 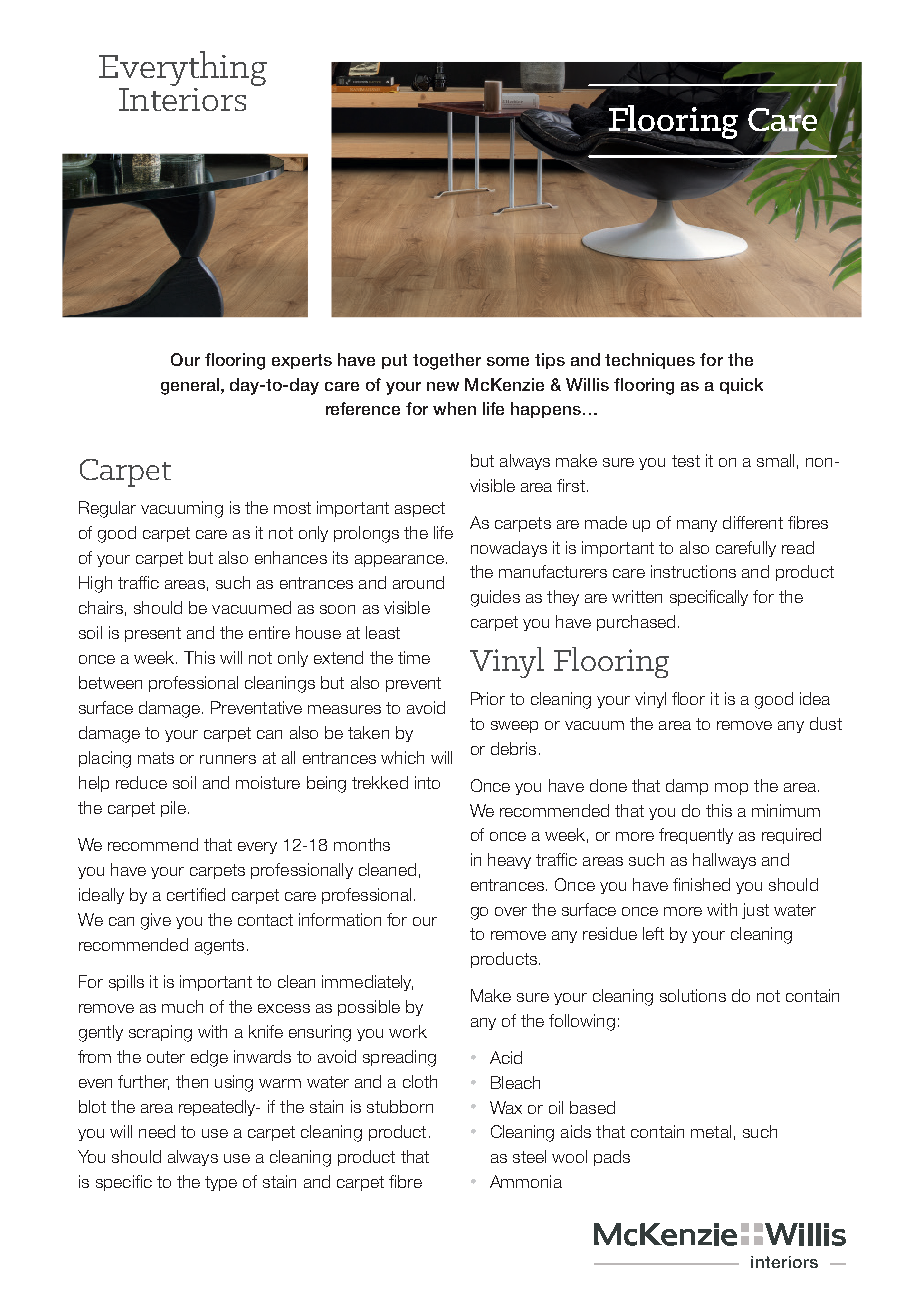 What do you see at coordinates (182, 98) in the screenshot?
I see `Interiors` at bounding box center [182, 98].
